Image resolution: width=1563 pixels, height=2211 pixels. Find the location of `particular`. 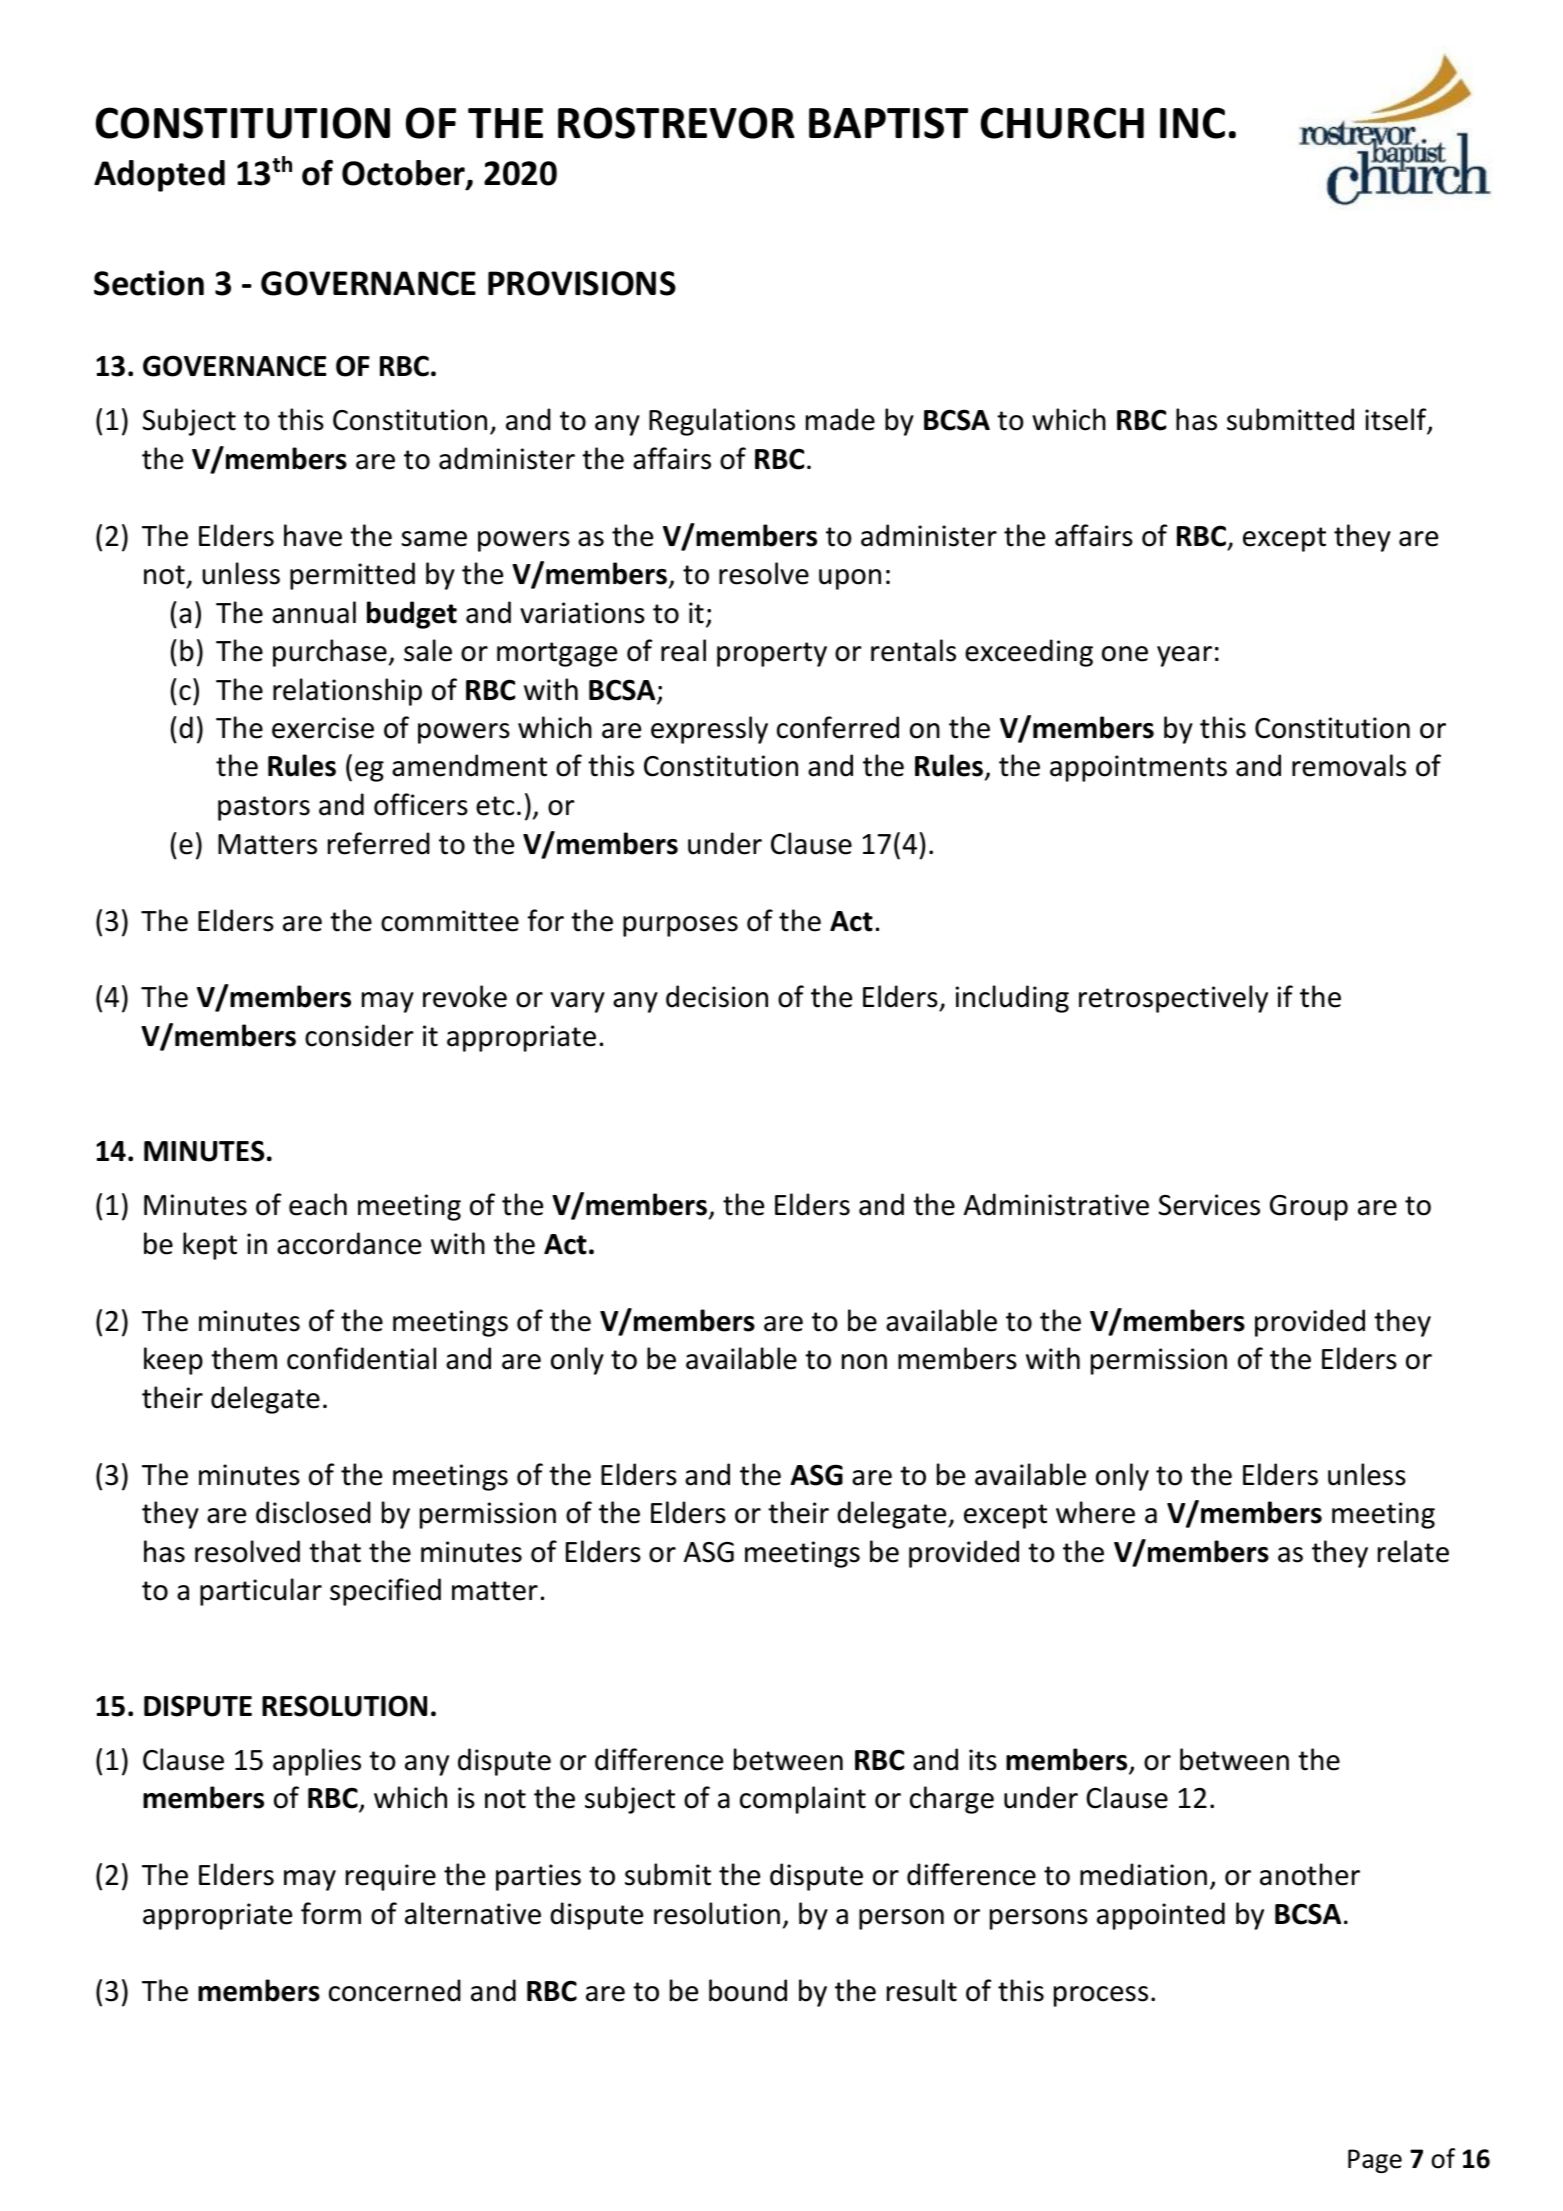

particular is located at coordinates (261, 1592).
